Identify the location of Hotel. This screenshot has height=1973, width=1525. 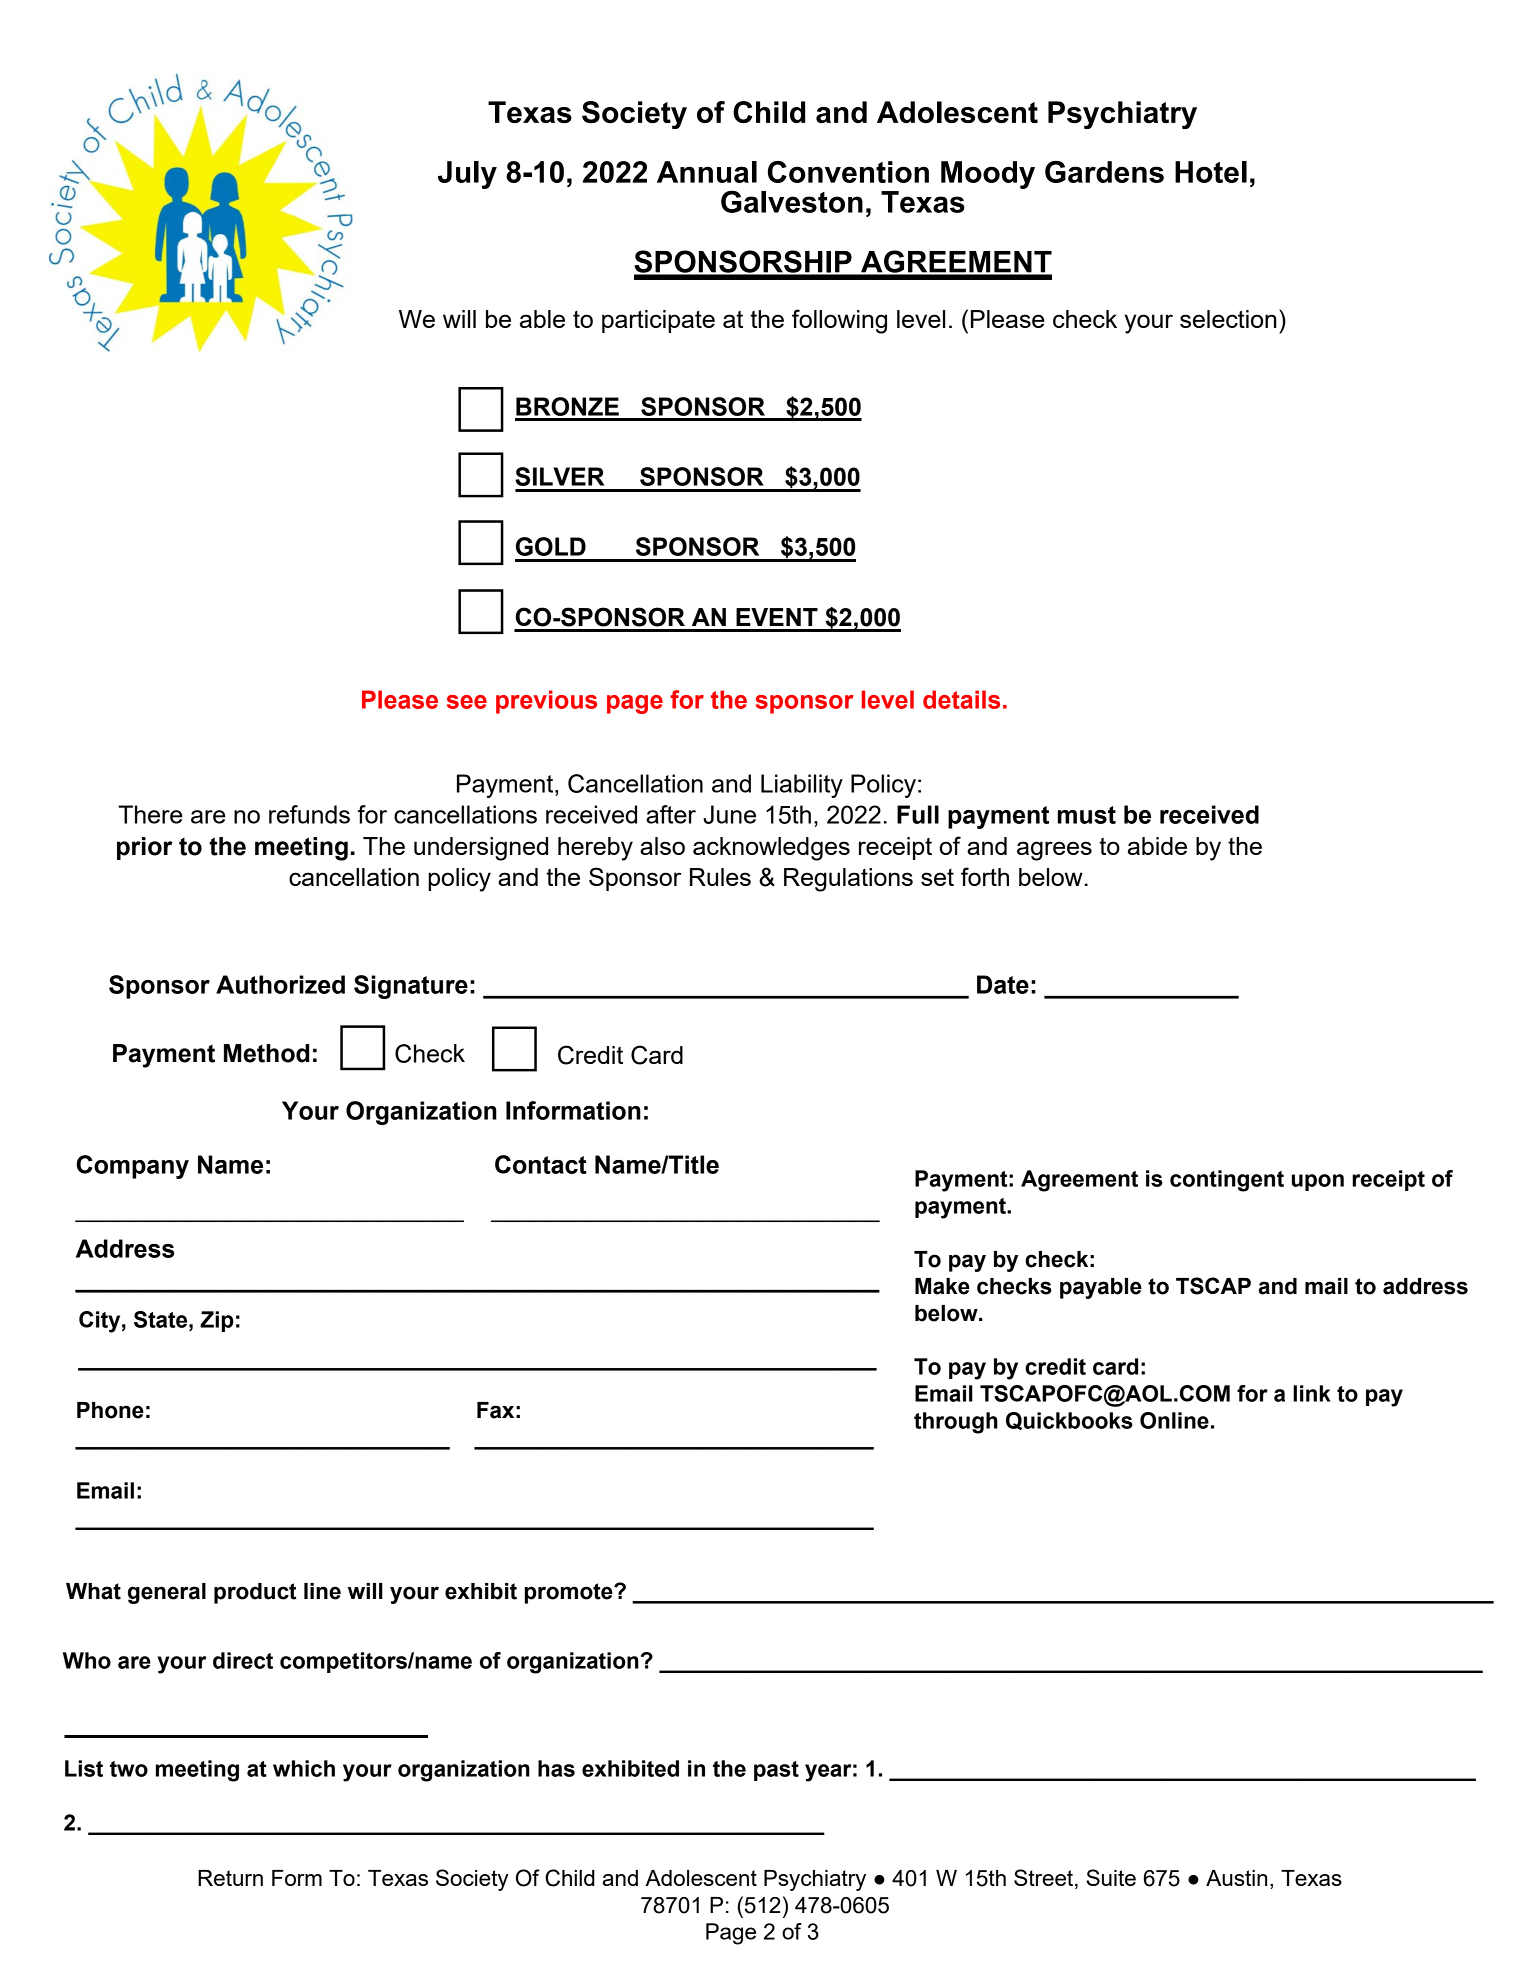
(1211, 172).
